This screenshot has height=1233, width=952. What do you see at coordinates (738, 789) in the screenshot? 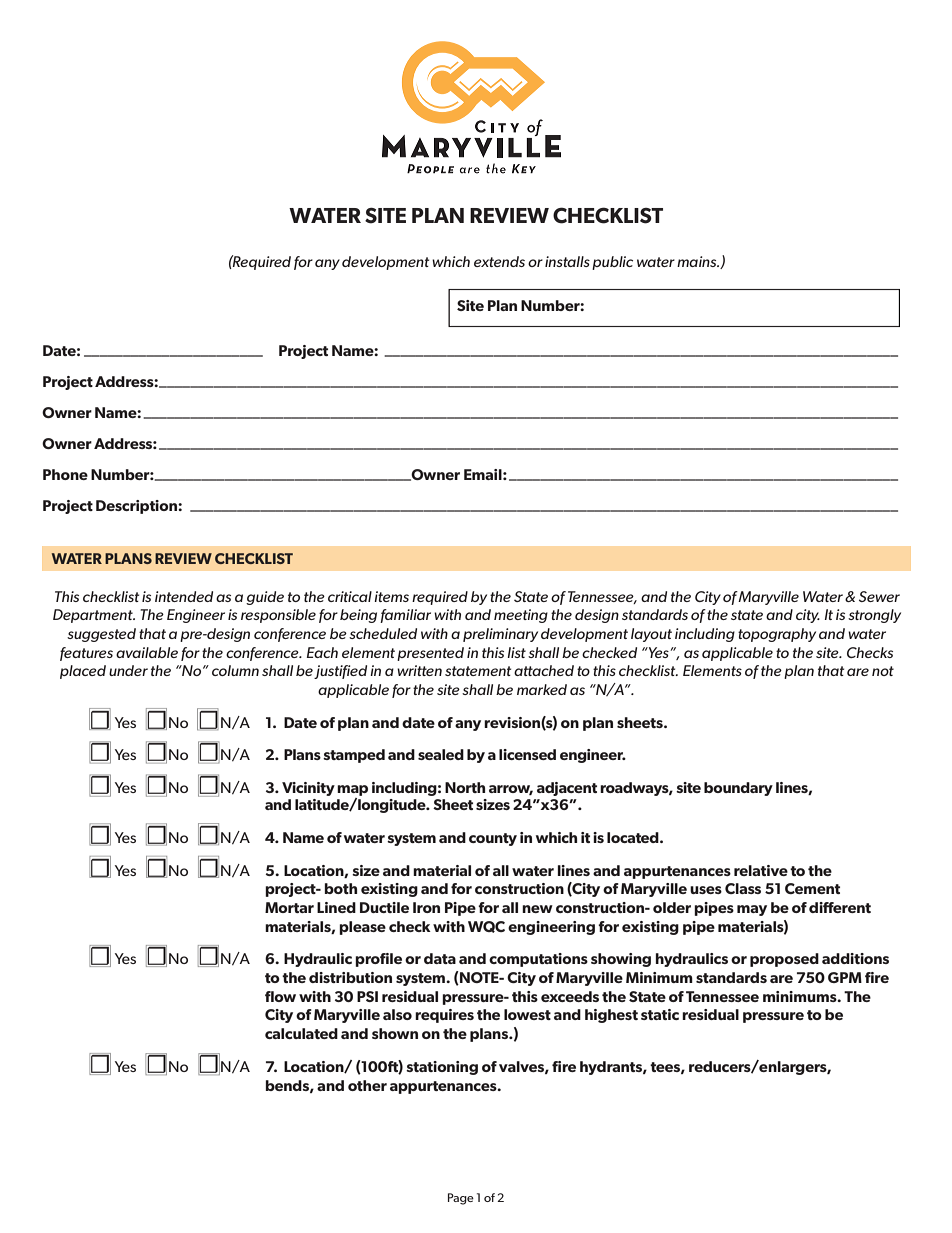
I see `boundary` at bounding box center [738, 789].
